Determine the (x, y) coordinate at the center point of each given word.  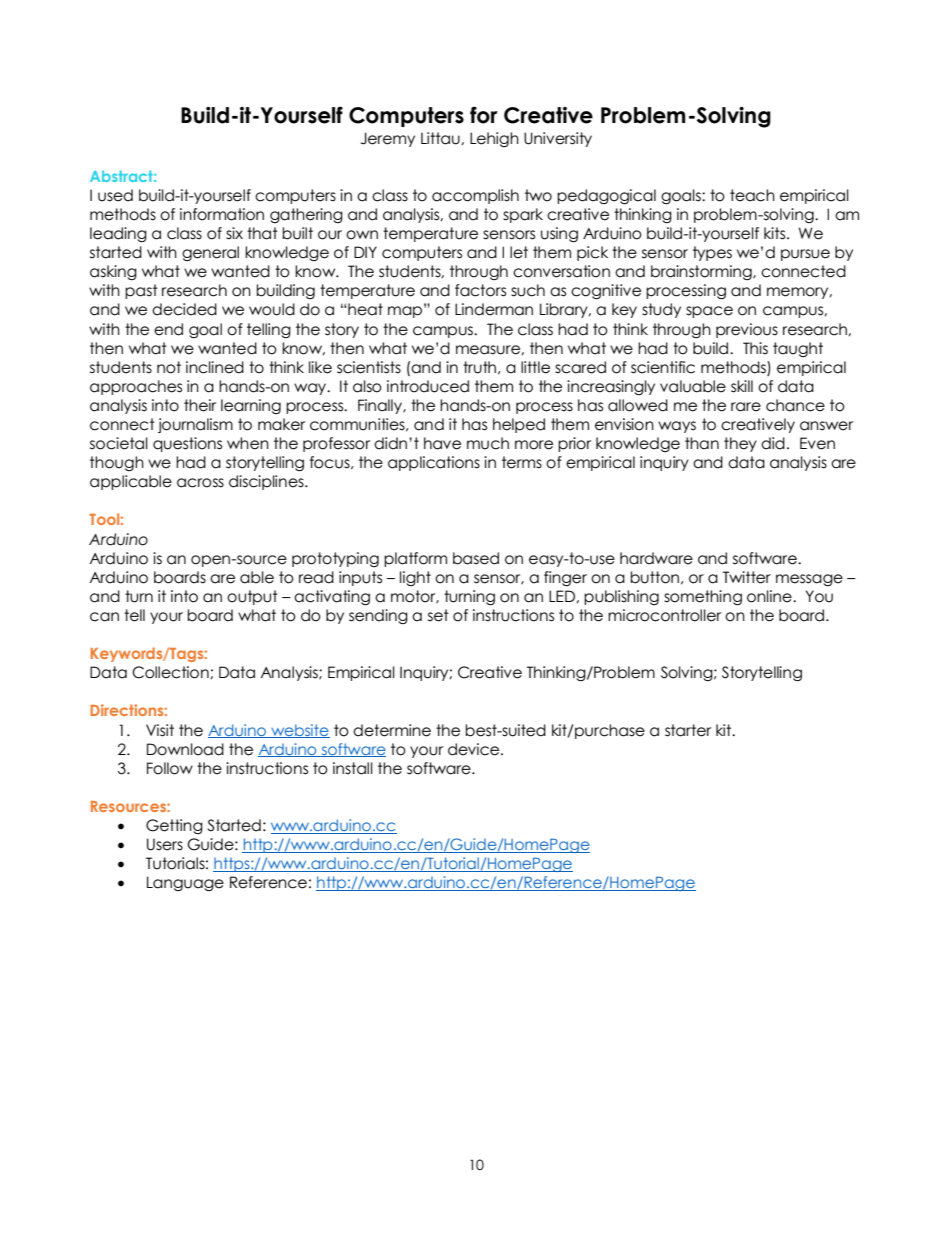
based (476, 558)
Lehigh (494, 139)
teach (752, 195)
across (200, 483)
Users (165, 844)
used (115, 195)
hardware (656, 558)
